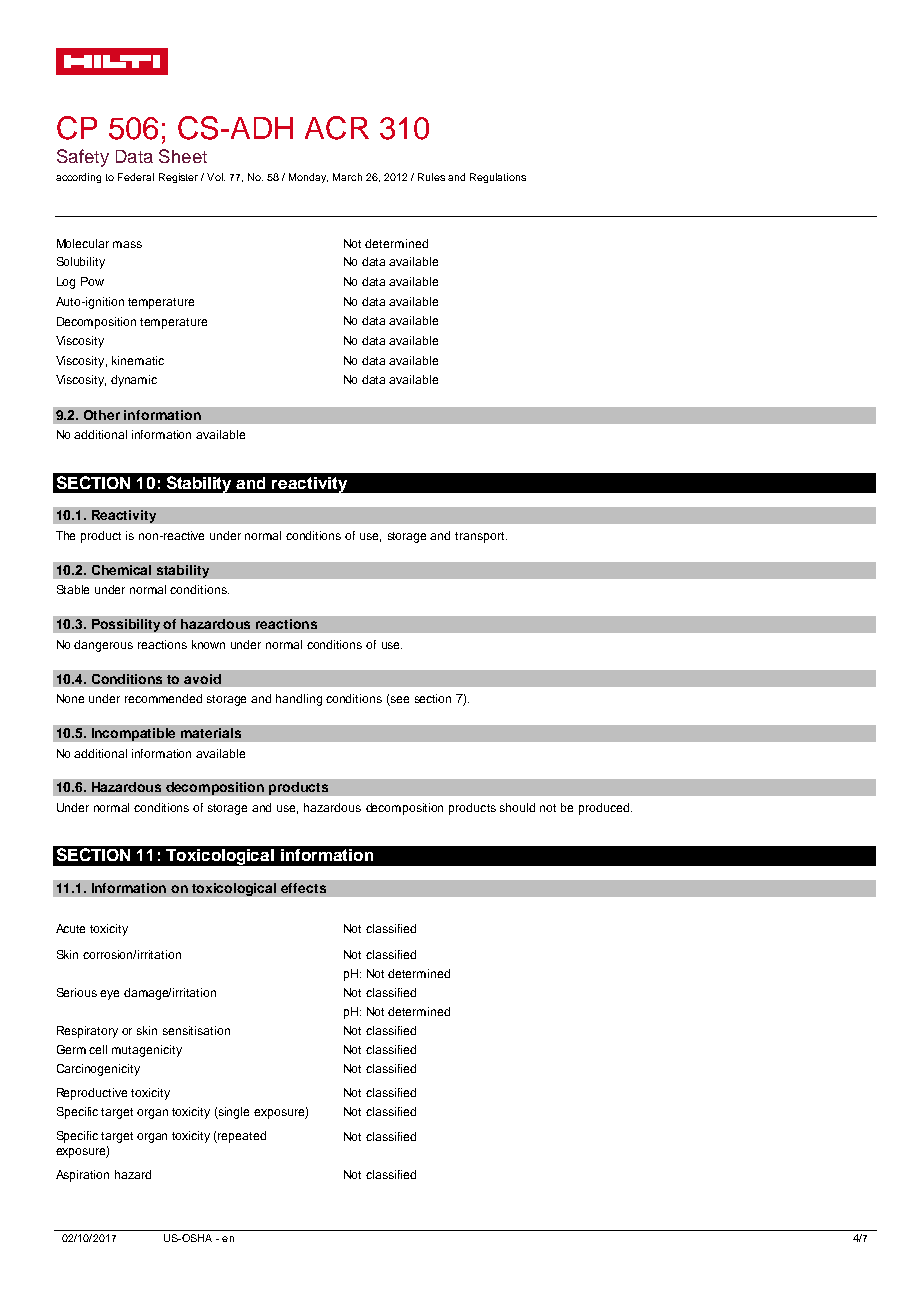 The height and width of the screenshot is (1308, 924). What do you see at coordinates (121, 570) in the screenshot?
I see `Chemical` at bounding box center [121, 570].
